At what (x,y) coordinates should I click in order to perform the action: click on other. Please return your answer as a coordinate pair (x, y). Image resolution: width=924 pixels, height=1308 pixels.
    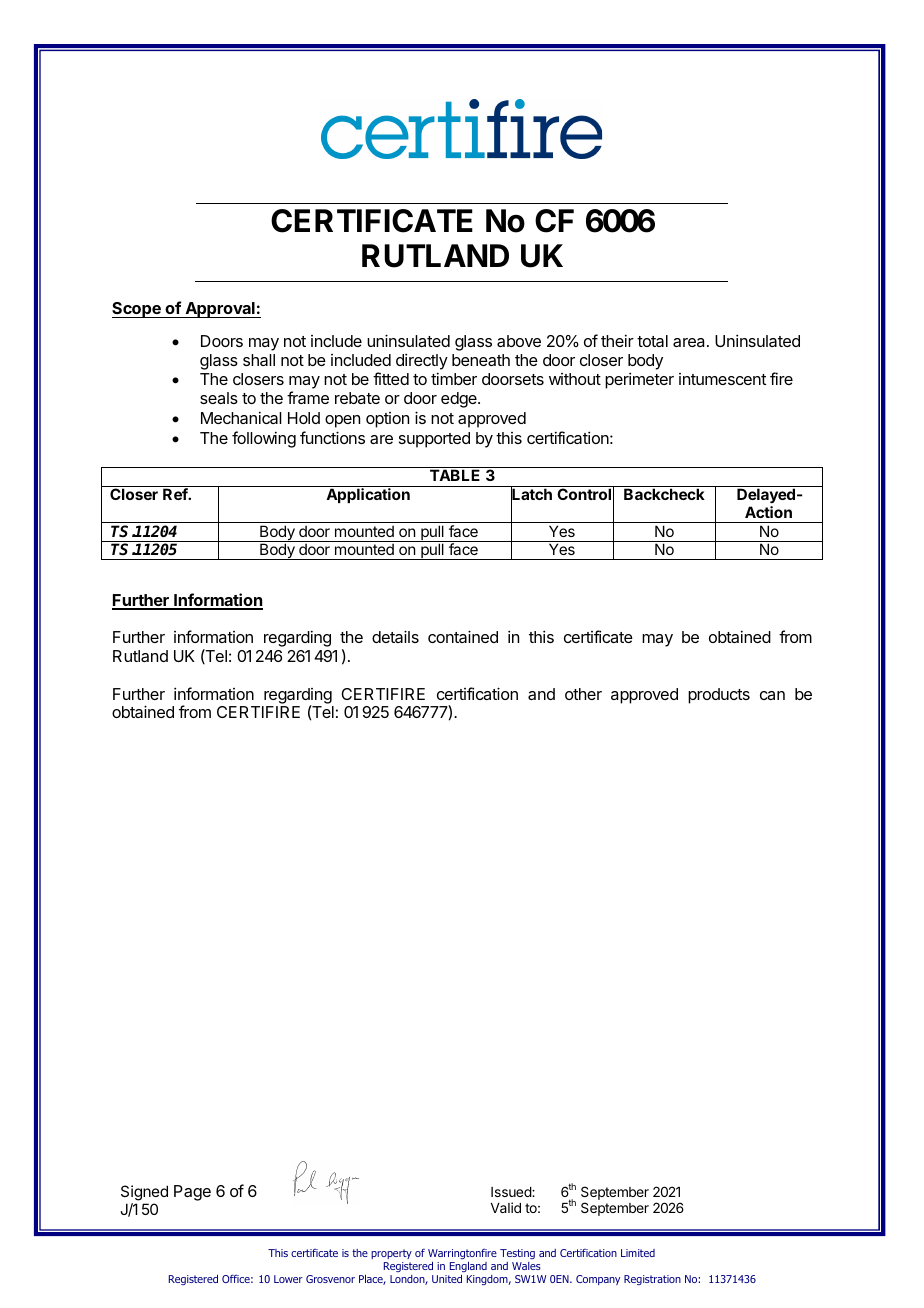
    Looking at the image, I should click on (583, 694).
